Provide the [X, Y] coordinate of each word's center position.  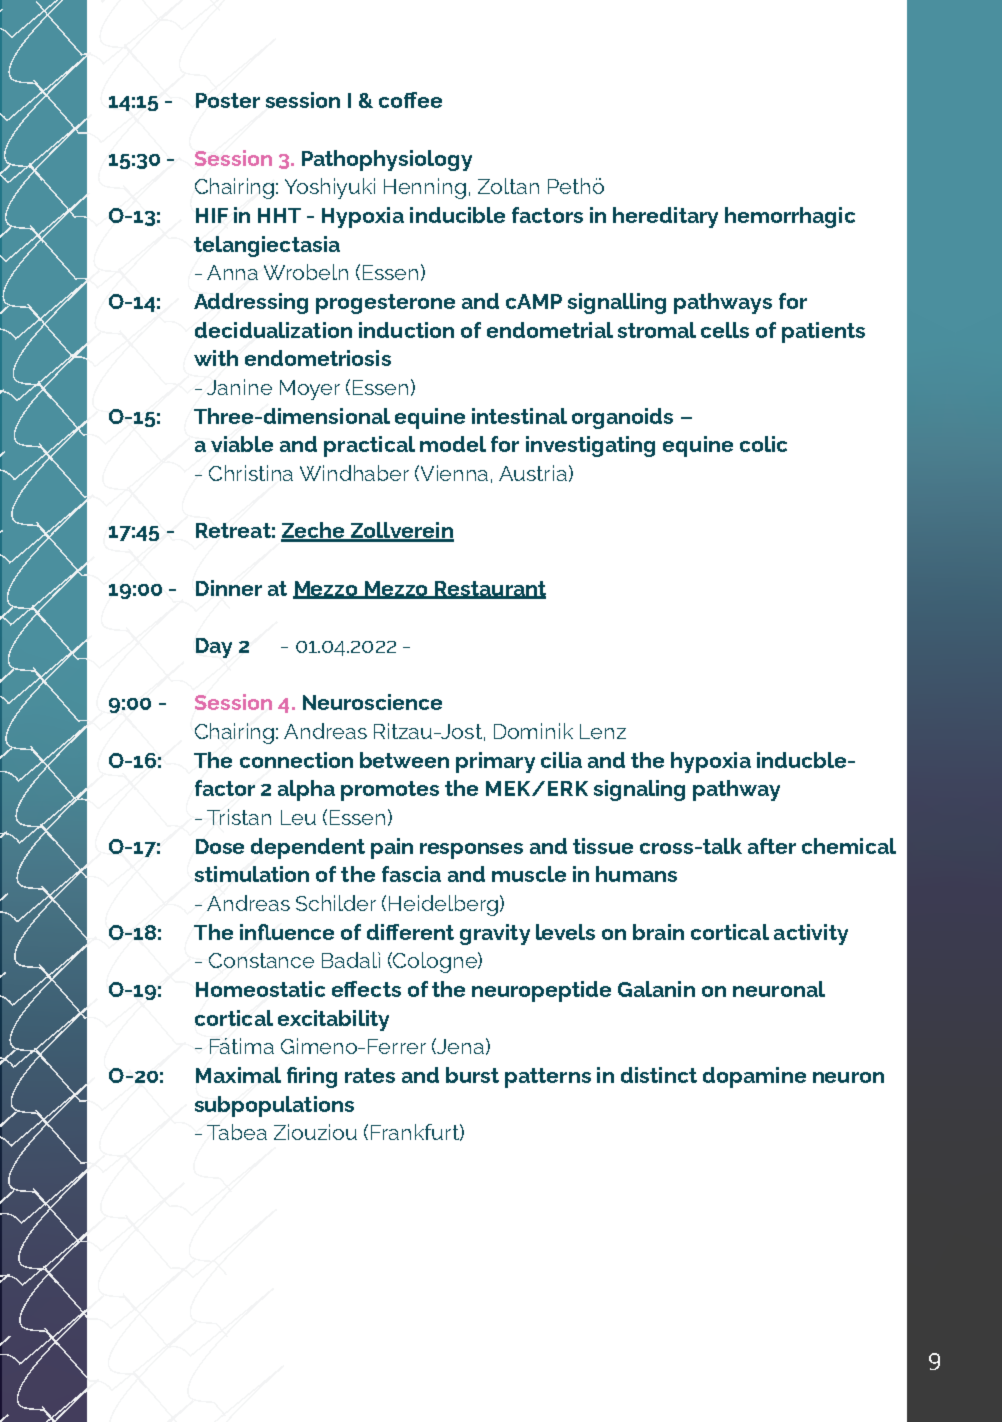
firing [312, 1077]
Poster [228, 100]
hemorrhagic [790, 217]
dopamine [754, 1077]
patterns [548, 1078]
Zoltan [508, 186]
